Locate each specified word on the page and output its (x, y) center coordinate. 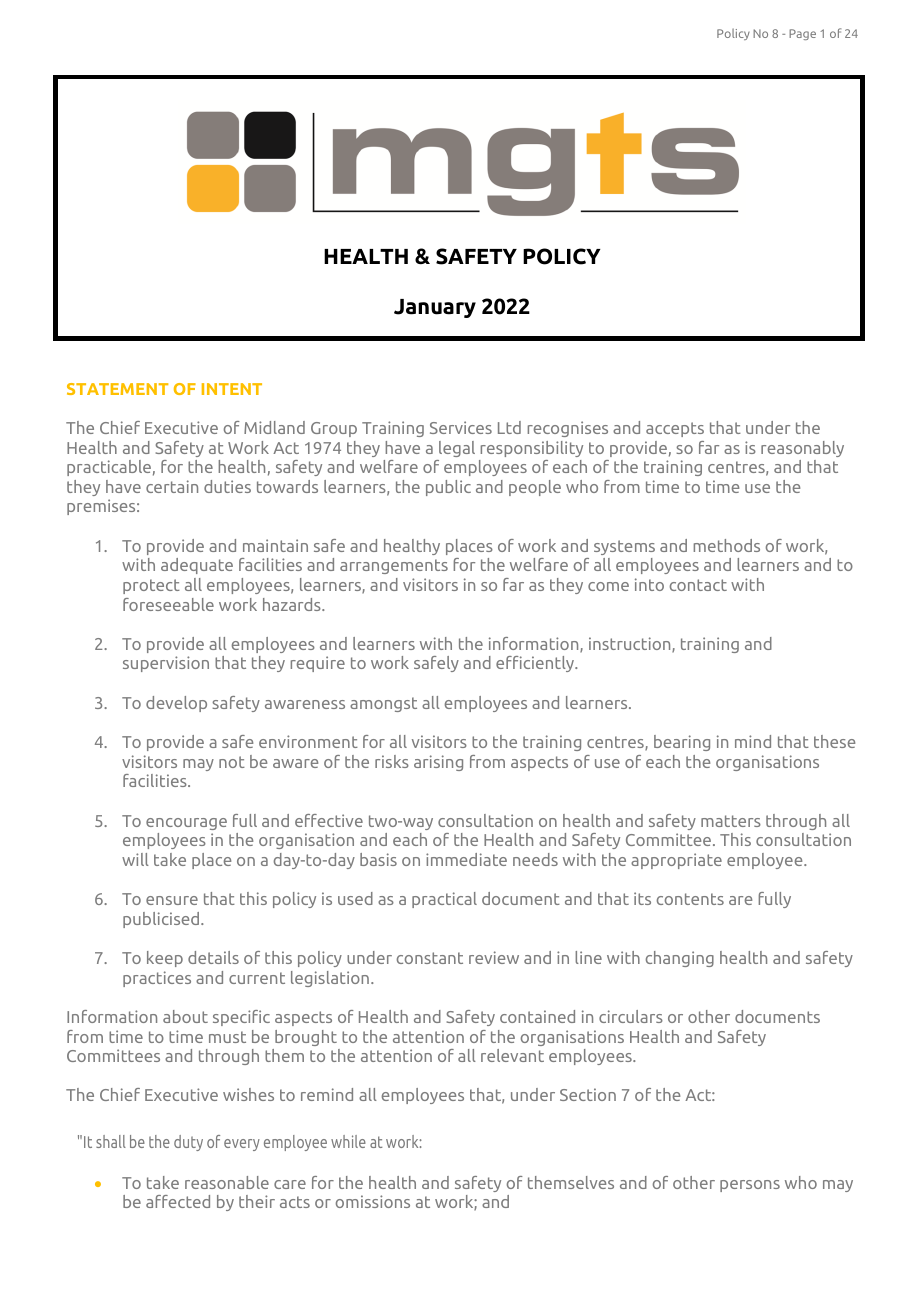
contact (698, 585)
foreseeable (168, 604)
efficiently (536, 664)
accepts (675, 429)
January (435, 308)
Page (802, 34)
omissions (373, 1201)
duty (188, 1143)
